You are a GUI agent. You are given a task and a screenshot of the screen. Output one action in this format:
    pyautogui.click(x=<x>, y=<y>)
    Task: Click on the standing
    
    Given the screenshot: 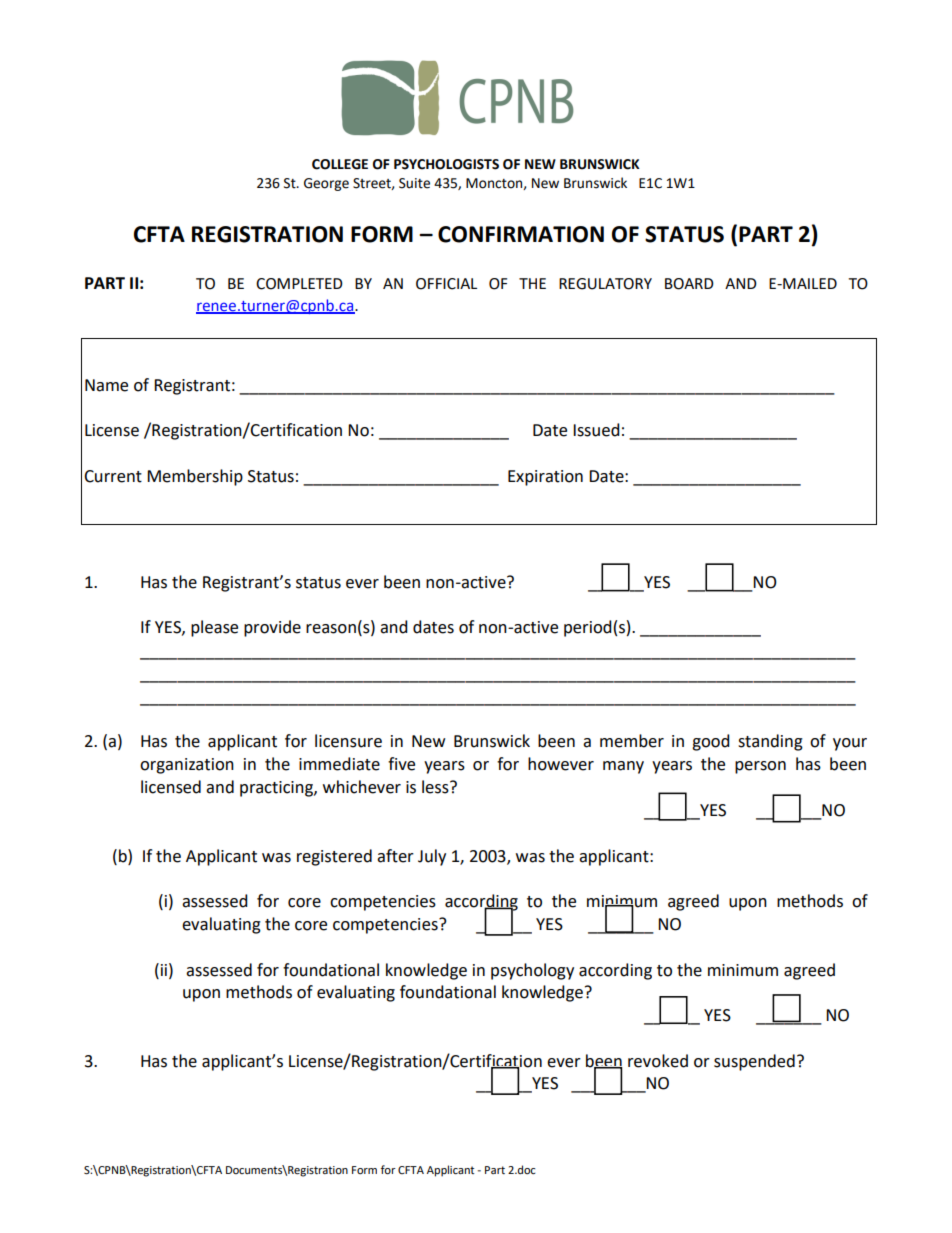 What is the action you would take?
    pyautogui.click(x=770, y=742)
